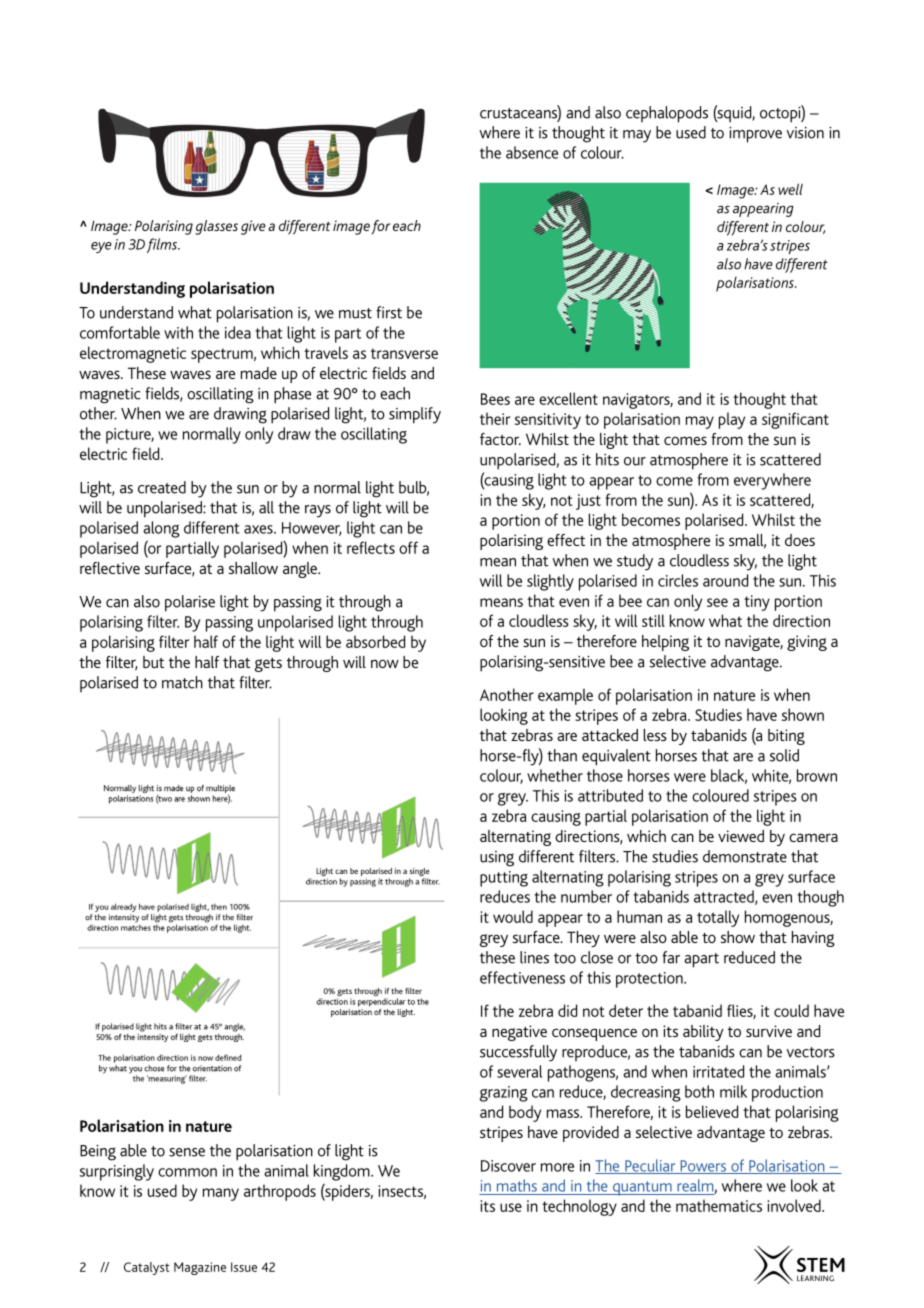  Describe the element at coordinates (718, 918) in the page. I see `totally` at that location.
